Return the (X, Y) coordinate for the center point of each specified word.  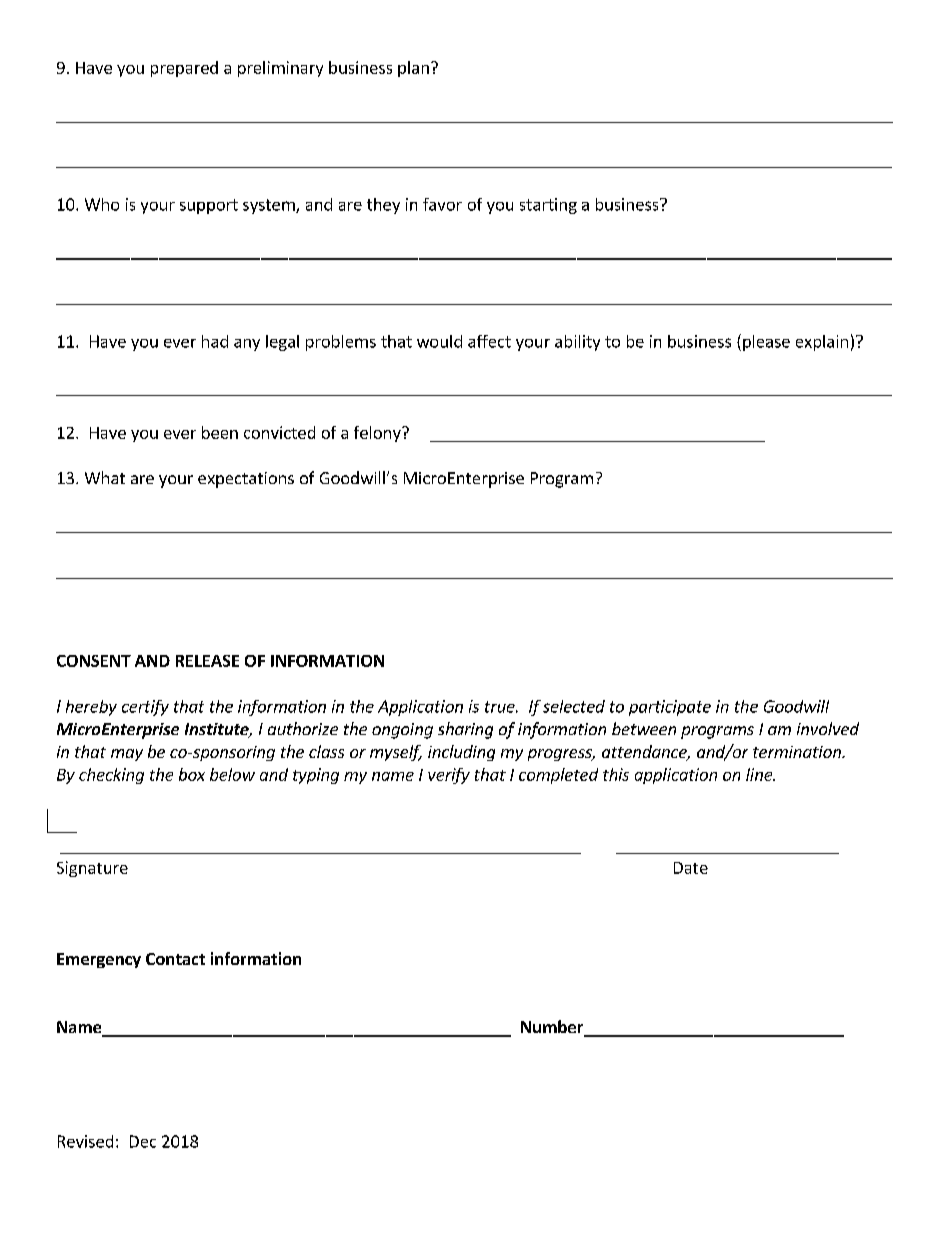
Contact (175, 959)
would (439, 341)
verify (449, 776)
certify (145, 708)
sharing (465, 730)
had (215, 341)
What (105, 477)
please (766, 343)
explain (822, 343)
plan (413, 69)
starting (548, 206)
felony (378, 434)
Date (691, 868)
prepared (184, 69)
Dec (143, 1141)
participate (670, 708)
